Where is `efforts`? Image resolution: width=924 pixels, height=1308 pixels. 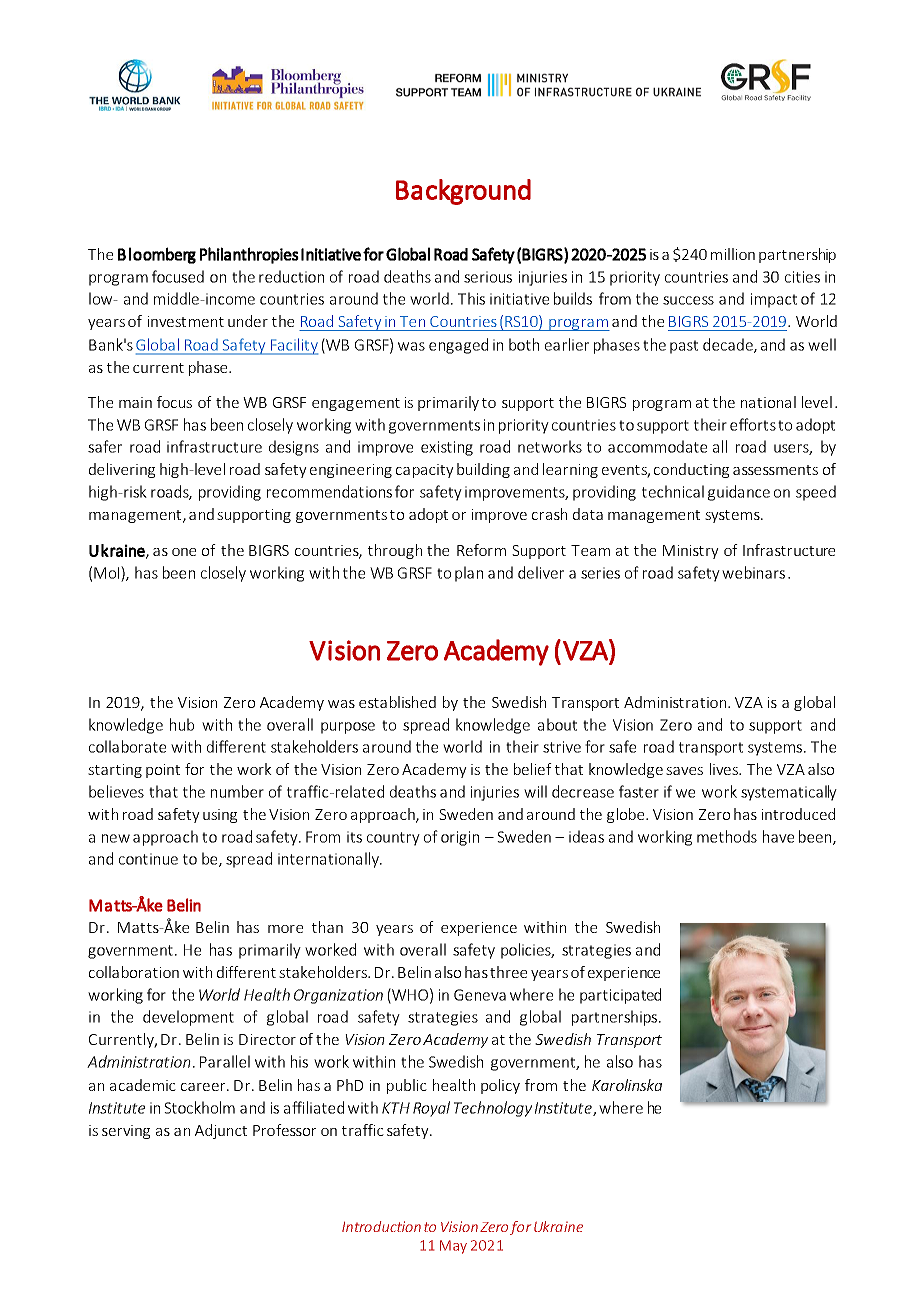 efforts is located at coordinates (753, 424).
